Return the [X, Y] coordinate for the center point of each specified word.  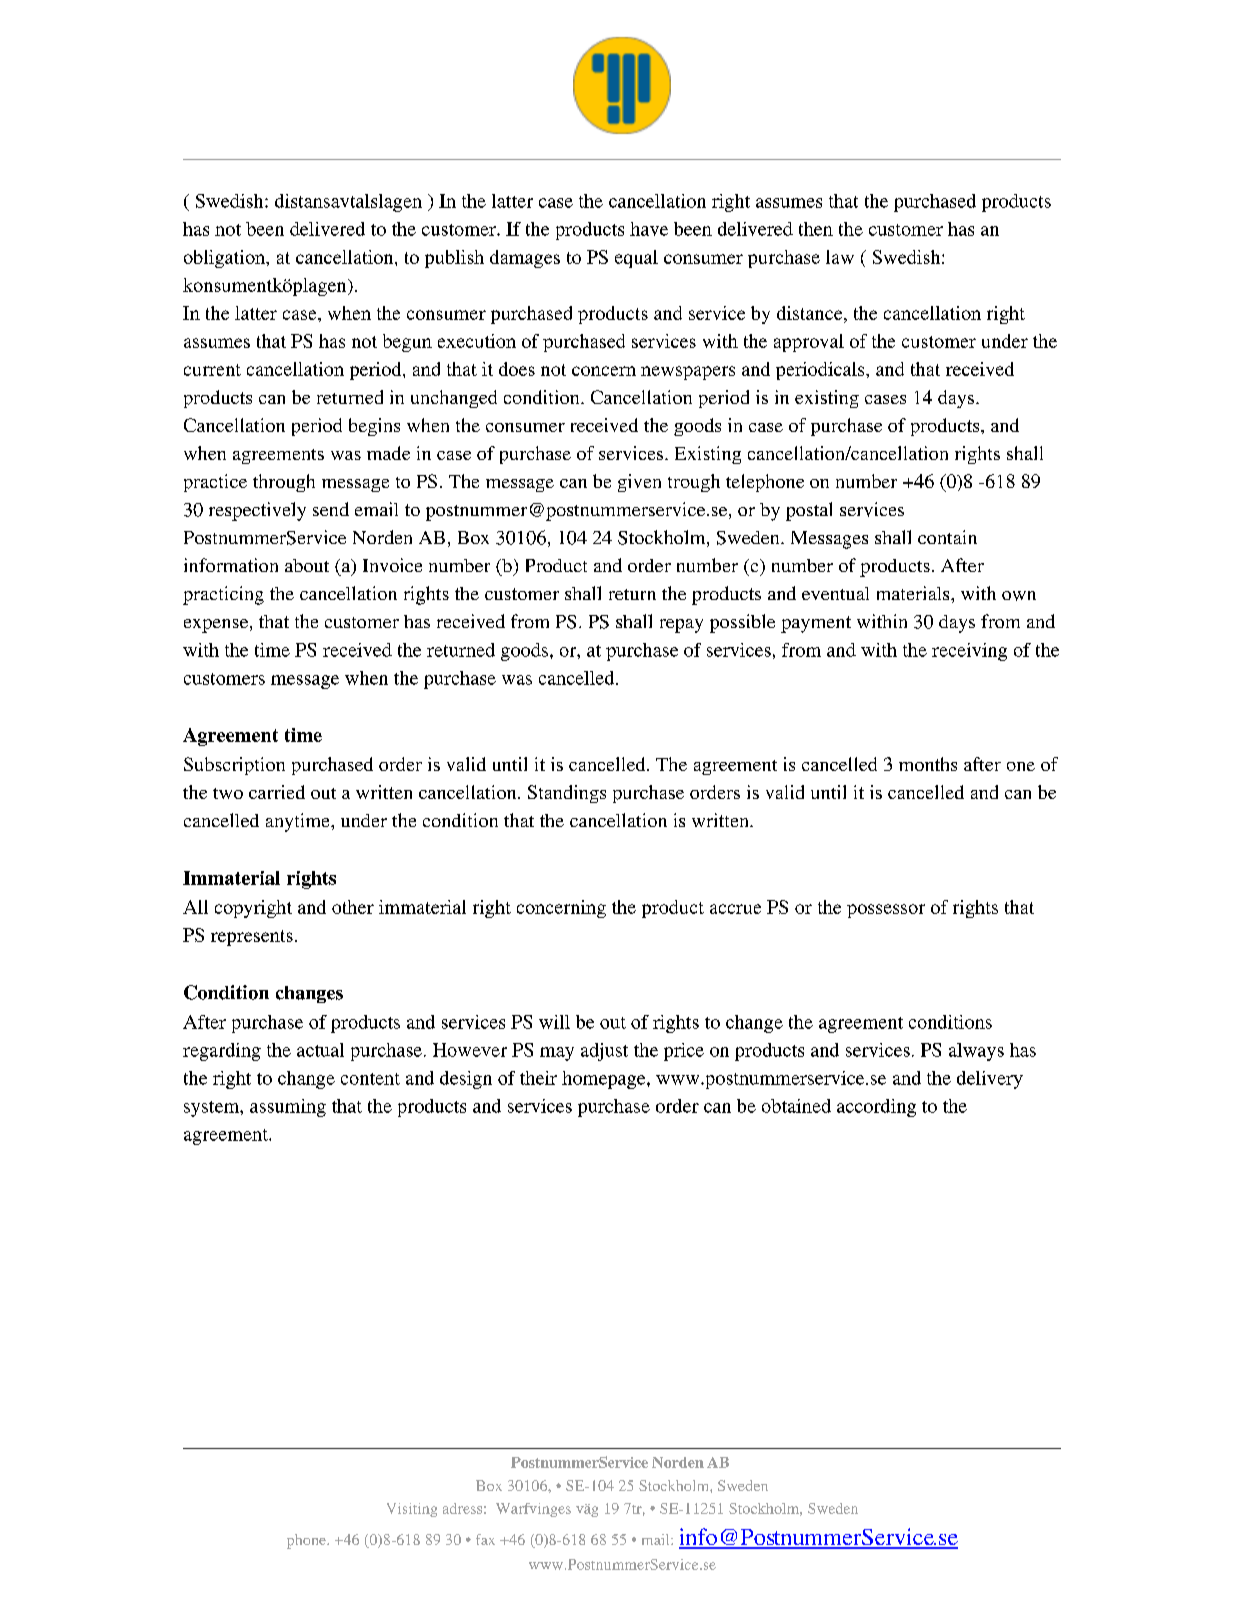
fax [485, 1539]
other [353, 907]
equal [636, 259]
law [840, 257]
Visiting [412, 1510]
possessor [886, 911]
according [876, 1108]
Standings [567, 794]
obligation [225, 259]
